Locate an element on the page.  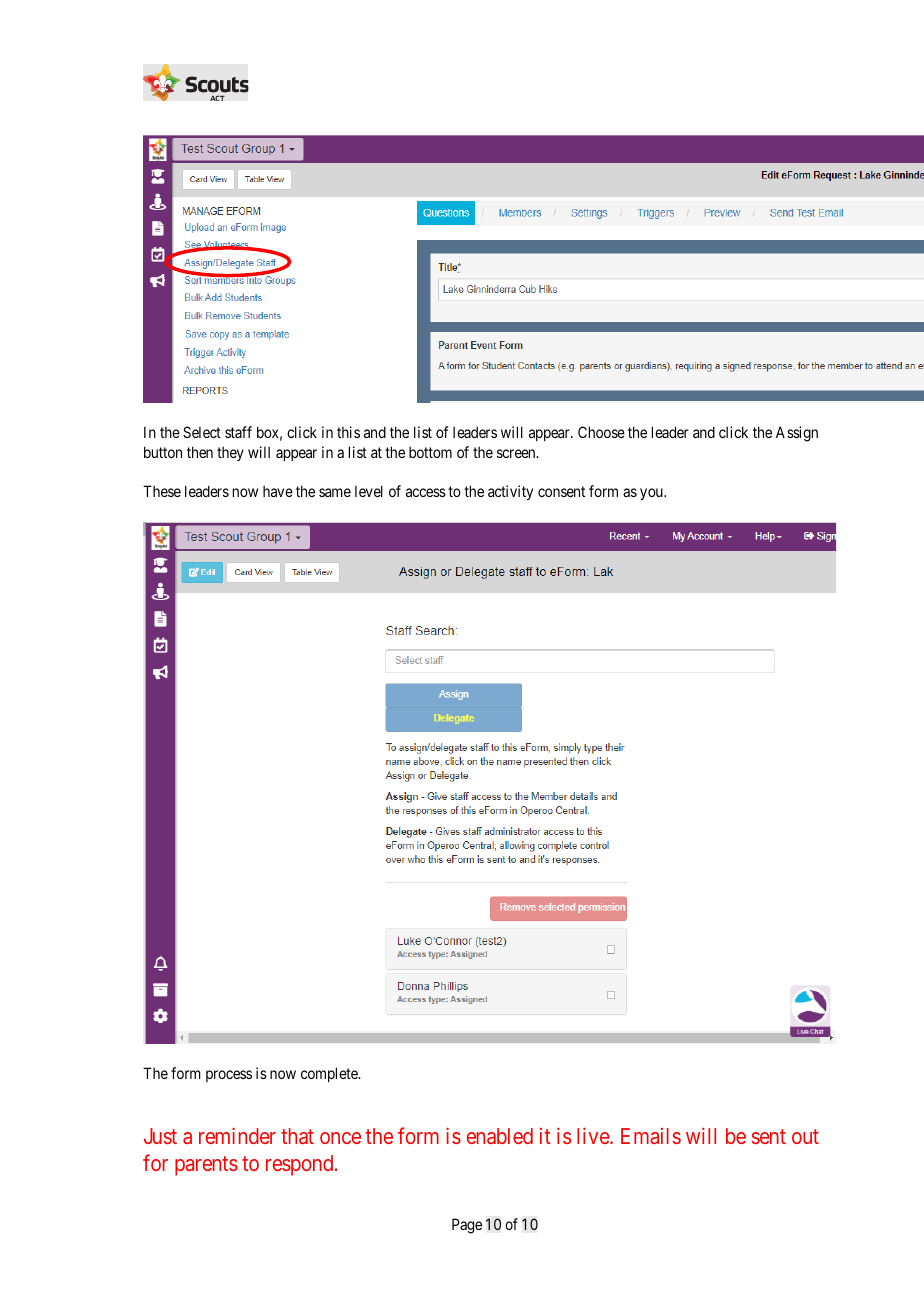
process is located at coordinates (229, 1076).
